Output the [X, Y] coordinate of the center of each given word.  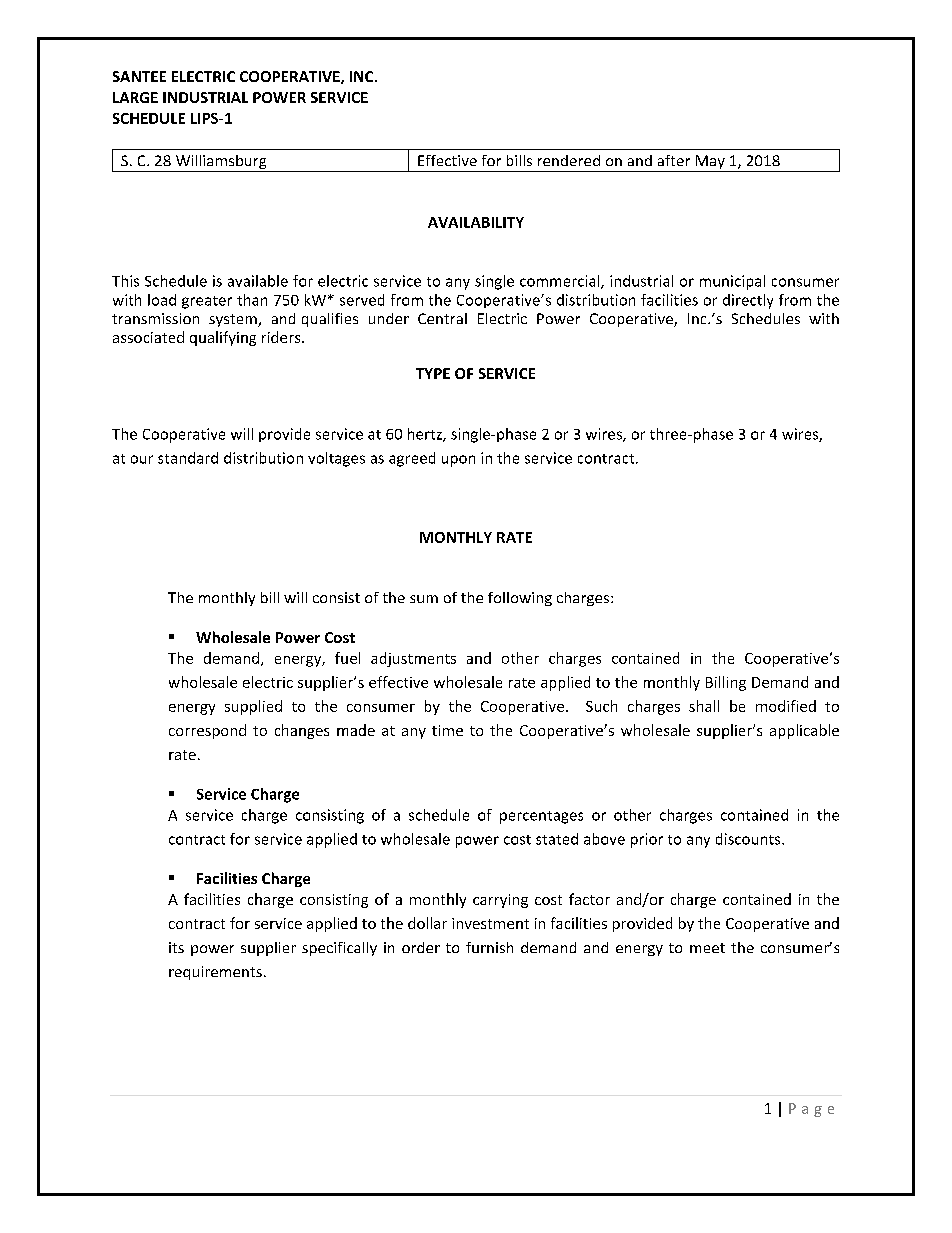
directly [748, 301]
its [176, 947]
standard [188, 458]
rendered [569, 160]
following [520, 599]
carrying [500, 901]
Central [442, 318]
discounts [749, 839]
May [710, 163]
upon [458, 461]
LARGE [135, 97]
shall [704, 706]
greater [207, 302]
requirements [215, 973]
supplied [253, 707]
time [447, 730]
